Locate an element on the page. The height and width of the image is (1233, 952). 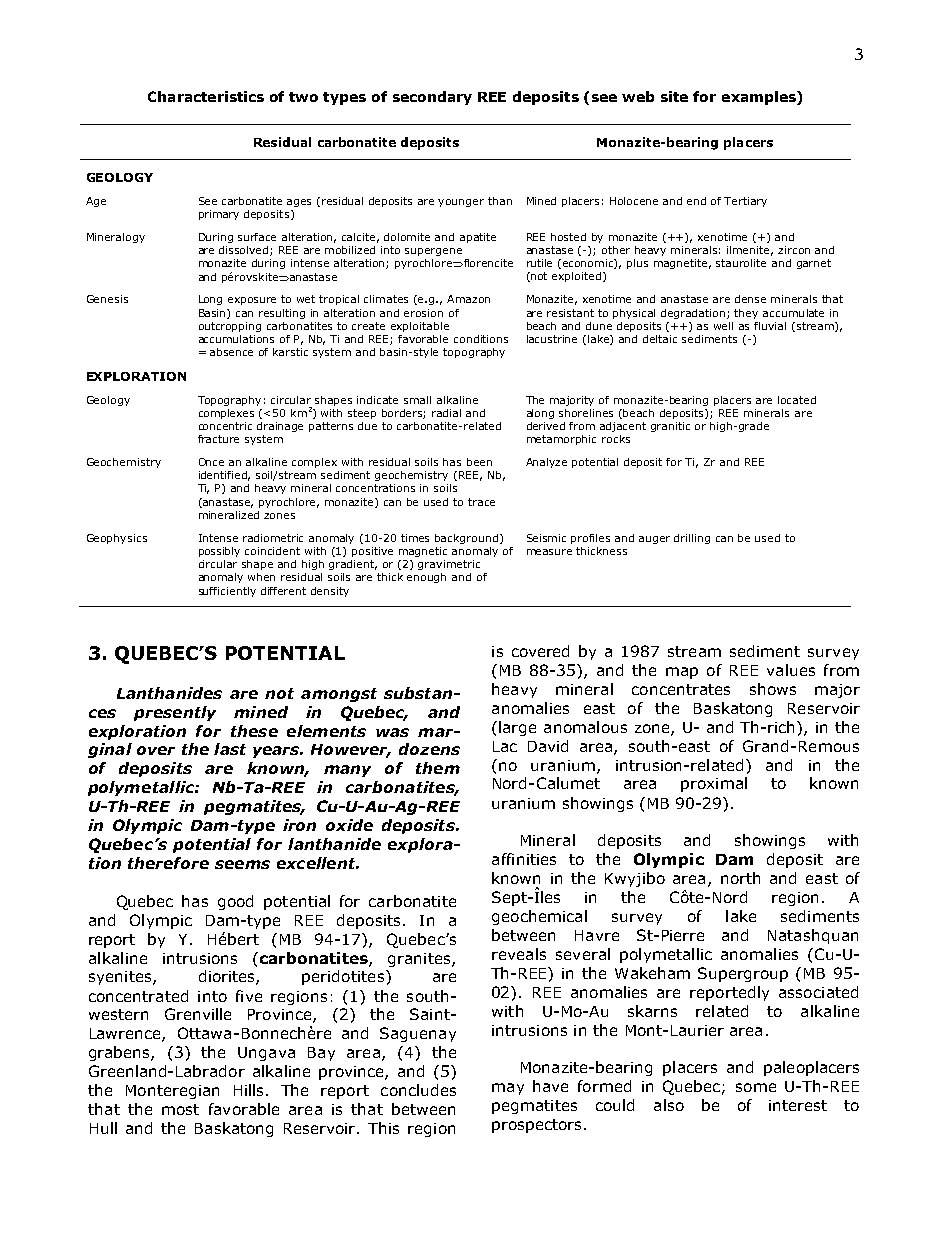
enough is located at coordinates (426, 578).
